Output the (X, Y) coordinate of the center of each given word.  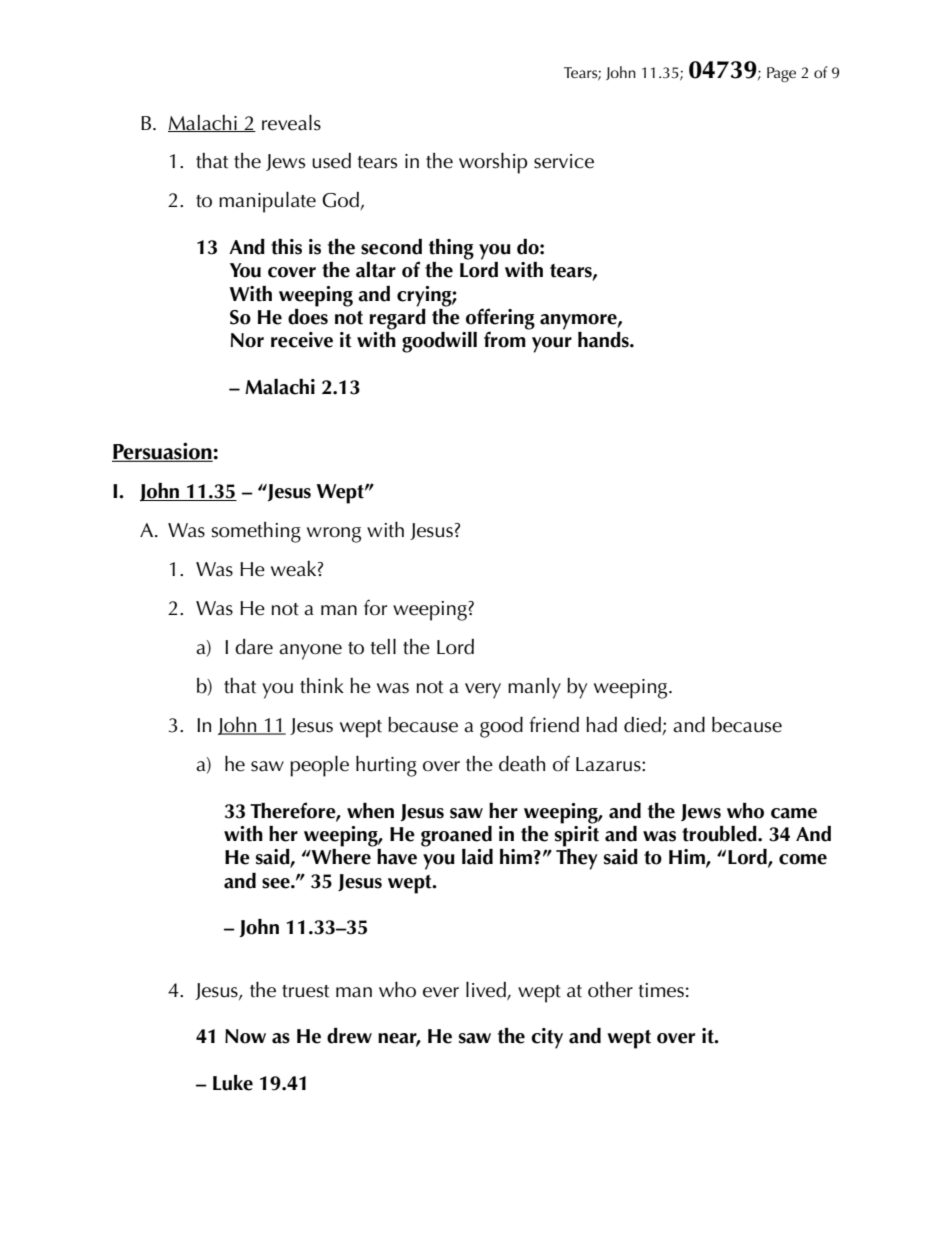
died (643, 726)
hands (604, 340)
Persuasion (163, 452)
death (522, 764)
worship (493, 163)
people (319, 766)
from (505, 339)
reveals (291, 123)
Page (781, 74)
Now (245, 1036)
